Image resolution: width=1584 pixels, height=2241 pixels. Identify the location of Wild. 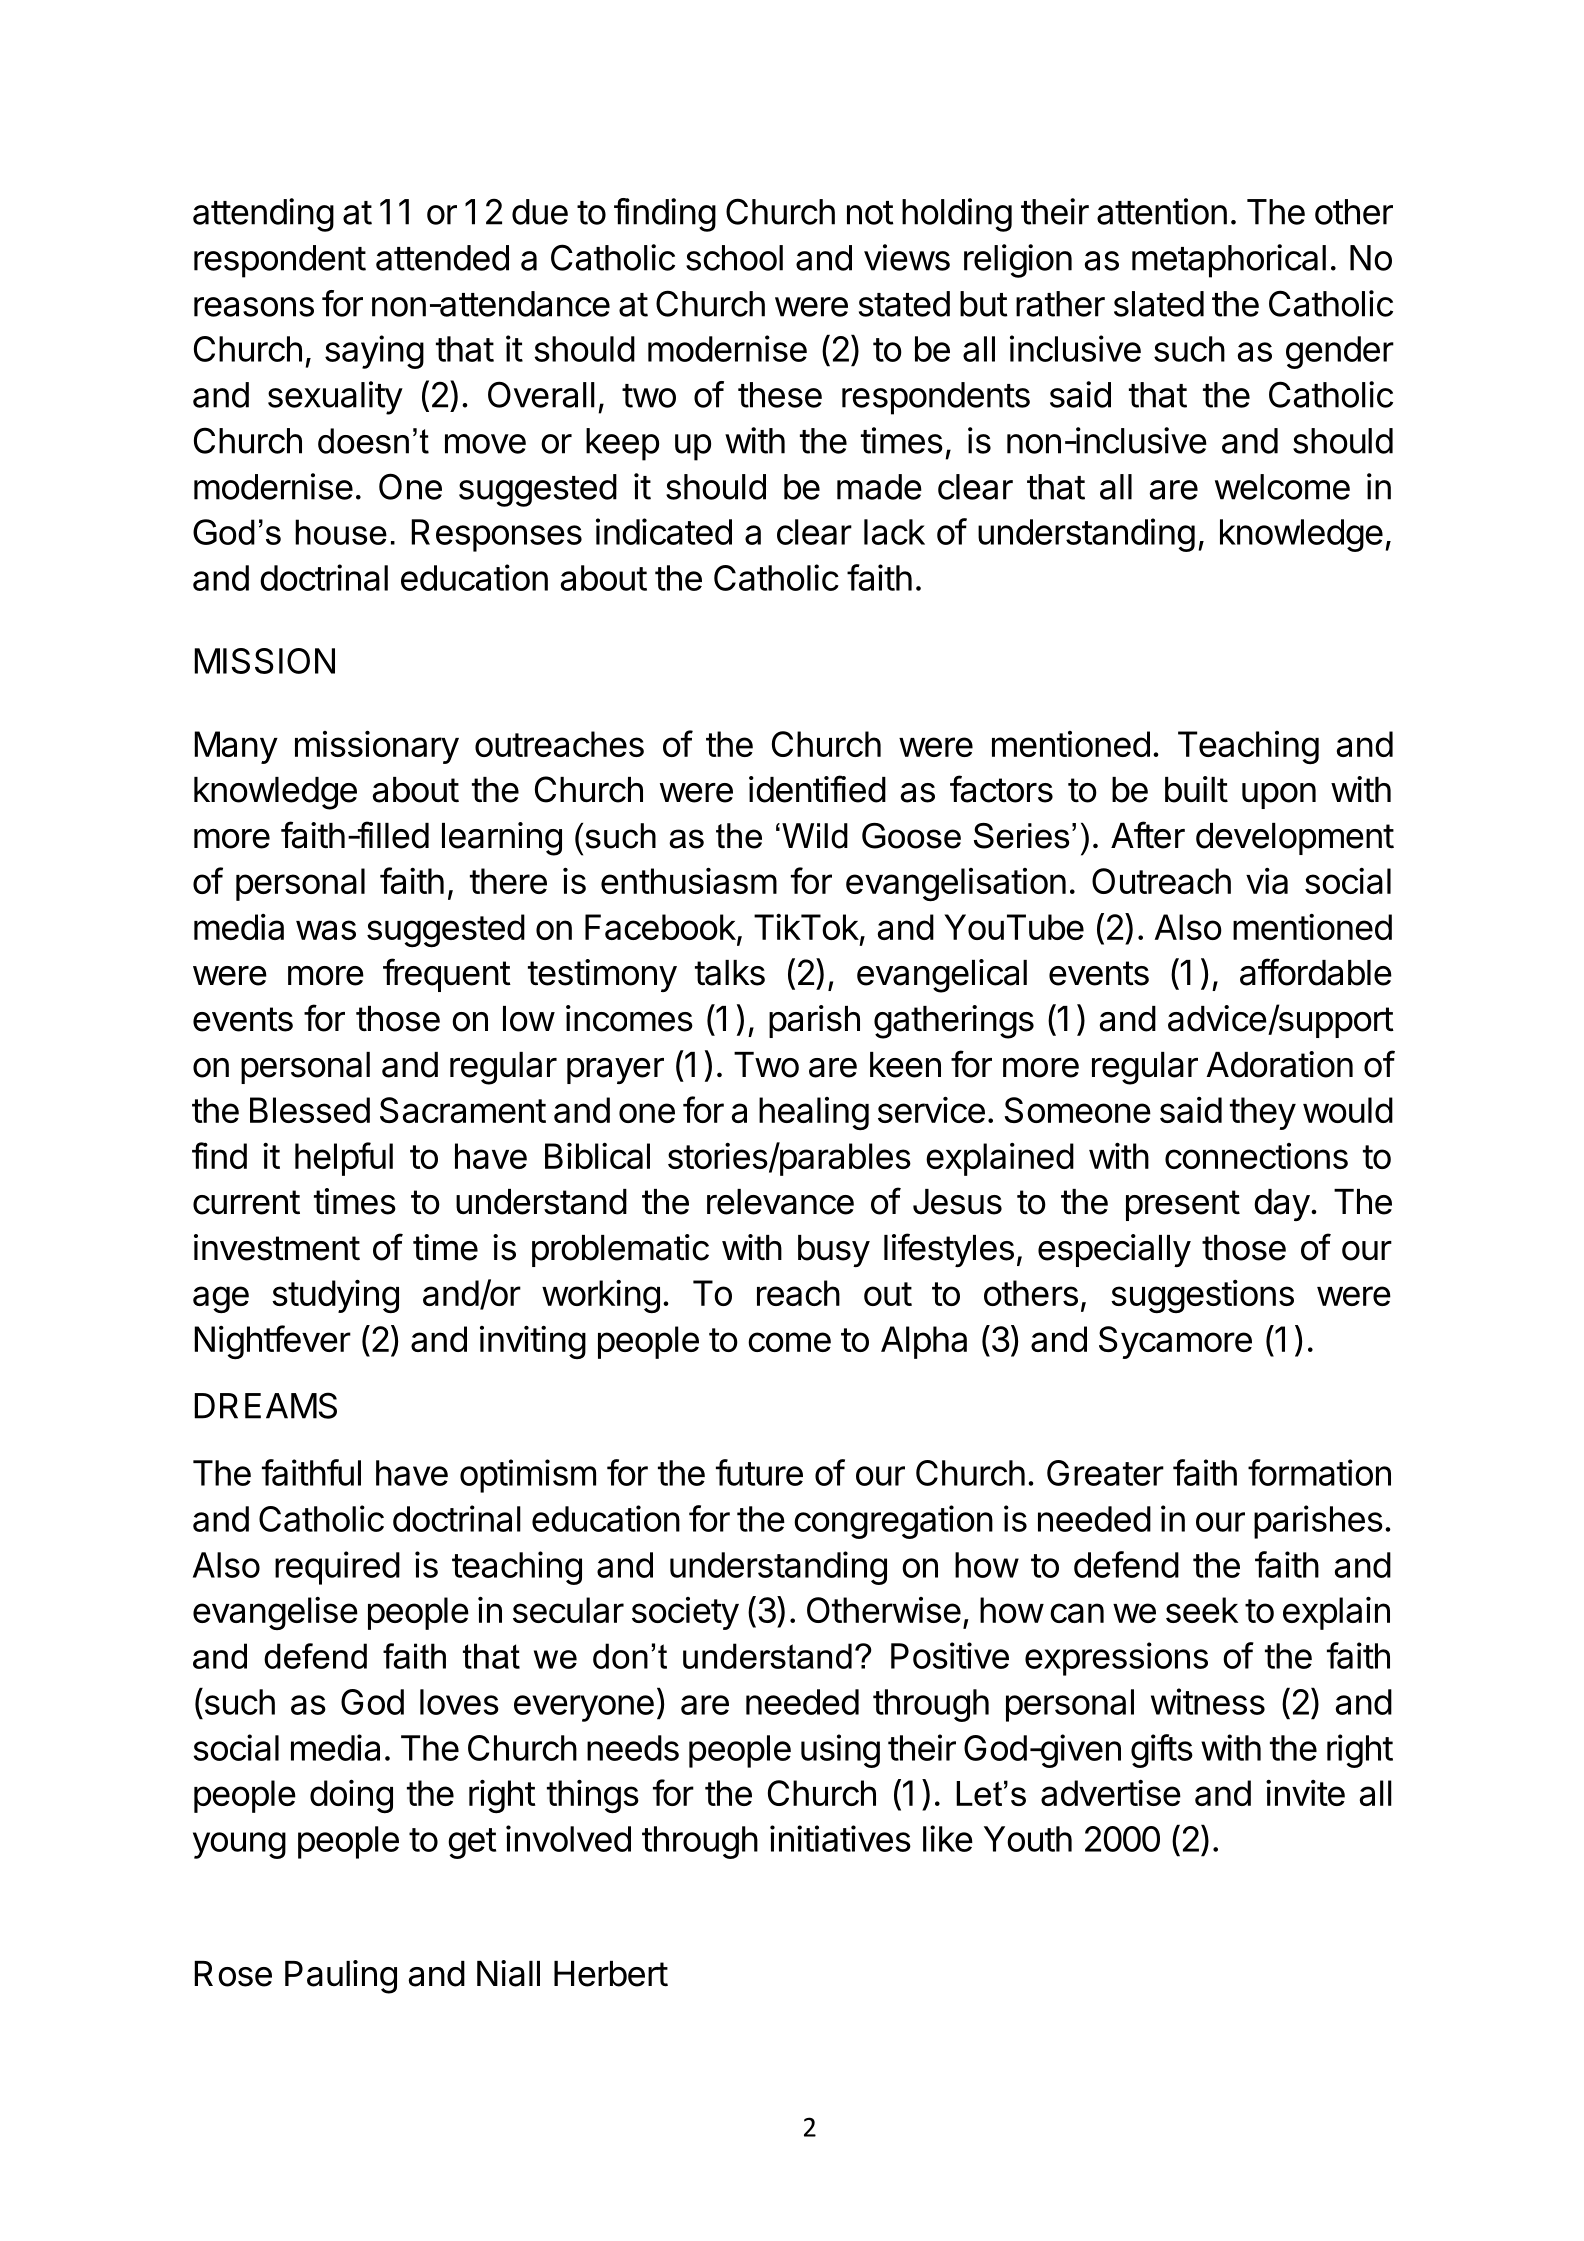
(815, 836).
